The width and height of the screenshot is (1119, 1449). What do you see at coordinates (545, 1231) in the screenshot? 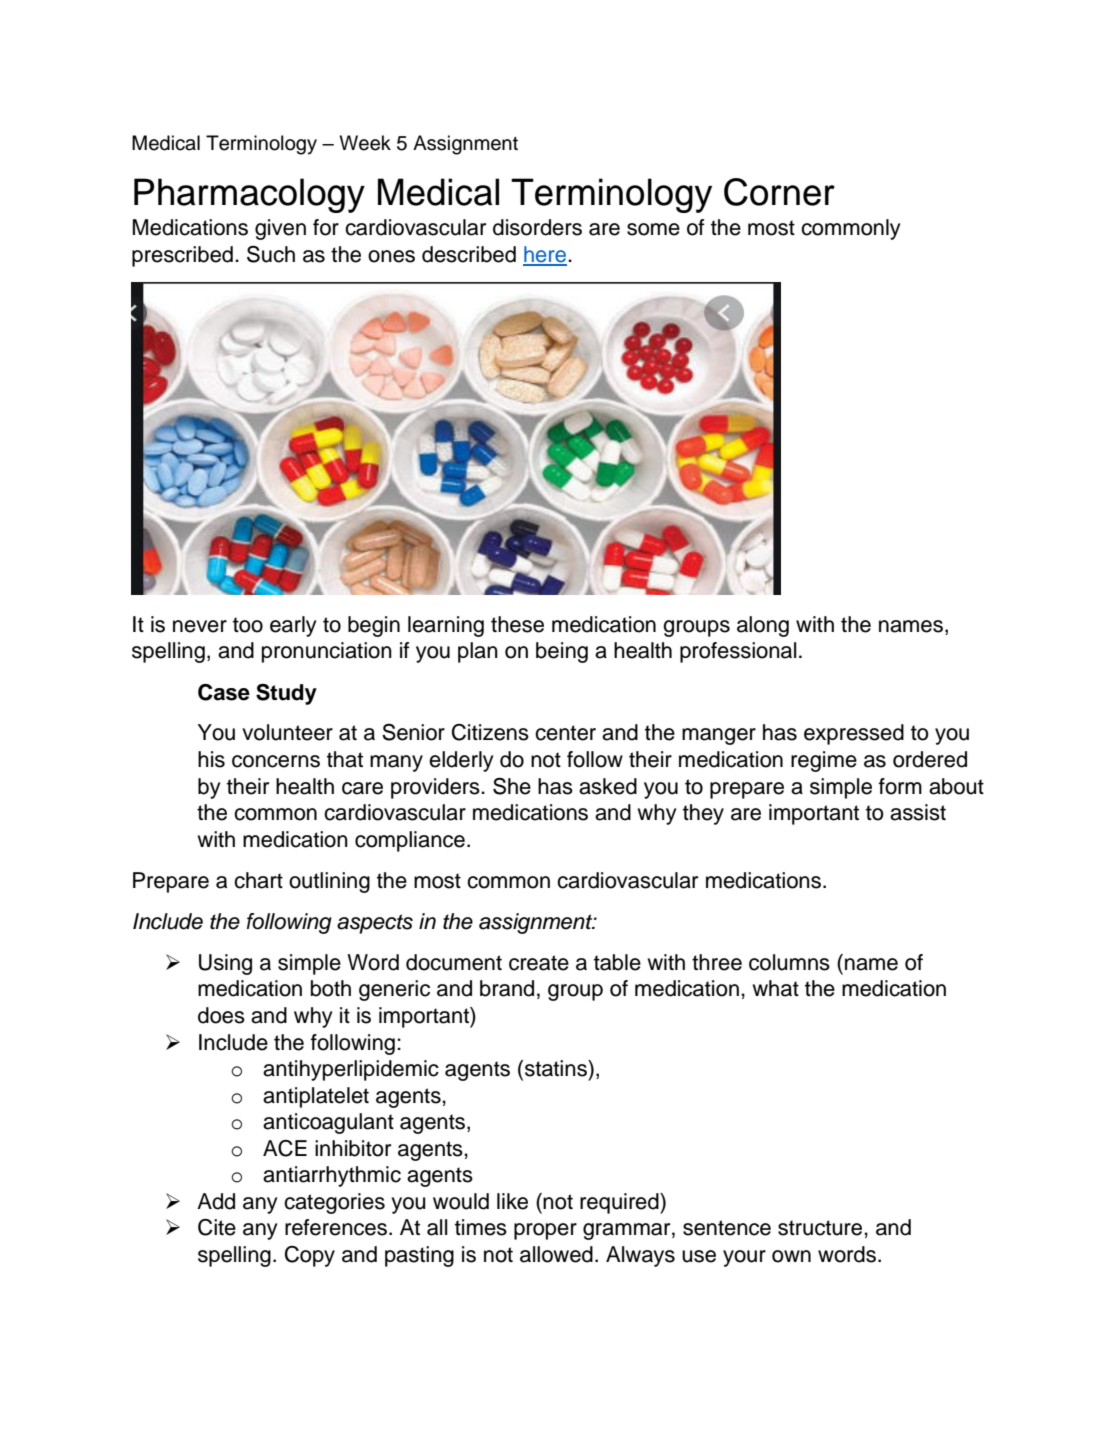
I see `proper` at bounding box center [545, 1231].
